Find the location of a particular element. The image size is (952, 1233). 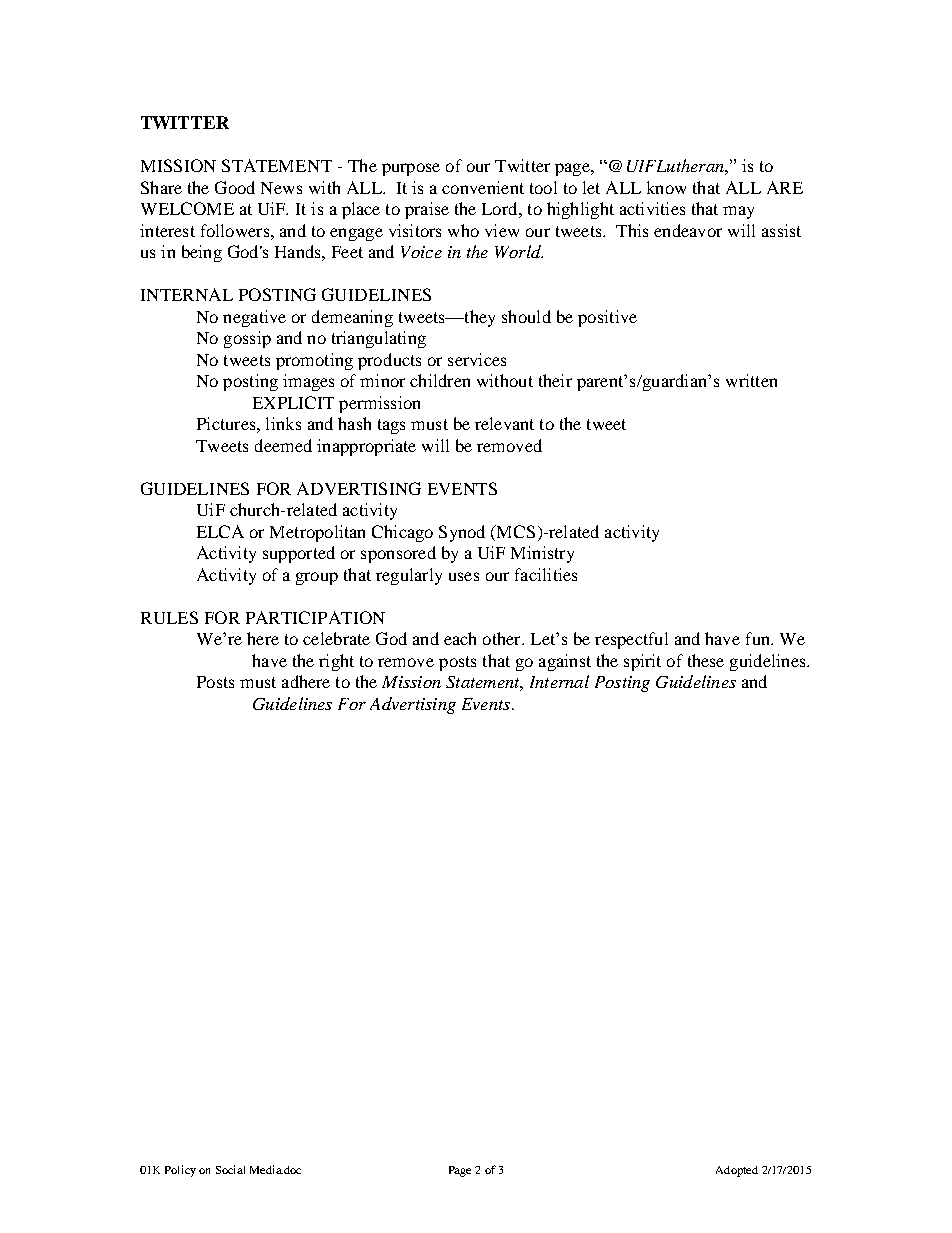

convenient is located at coordinates (483, 187).
